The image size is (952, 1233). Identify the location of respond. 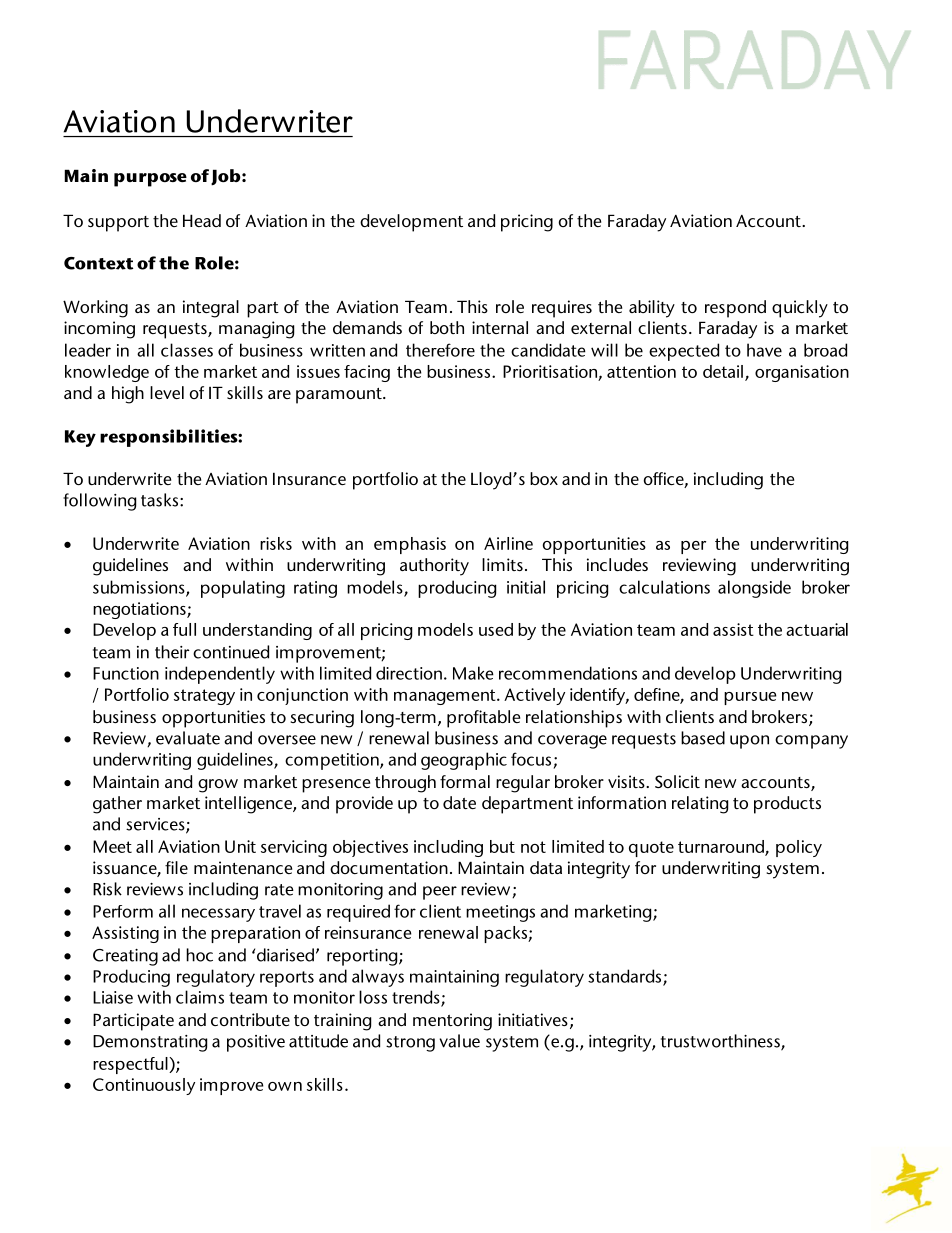
(735, 309).
